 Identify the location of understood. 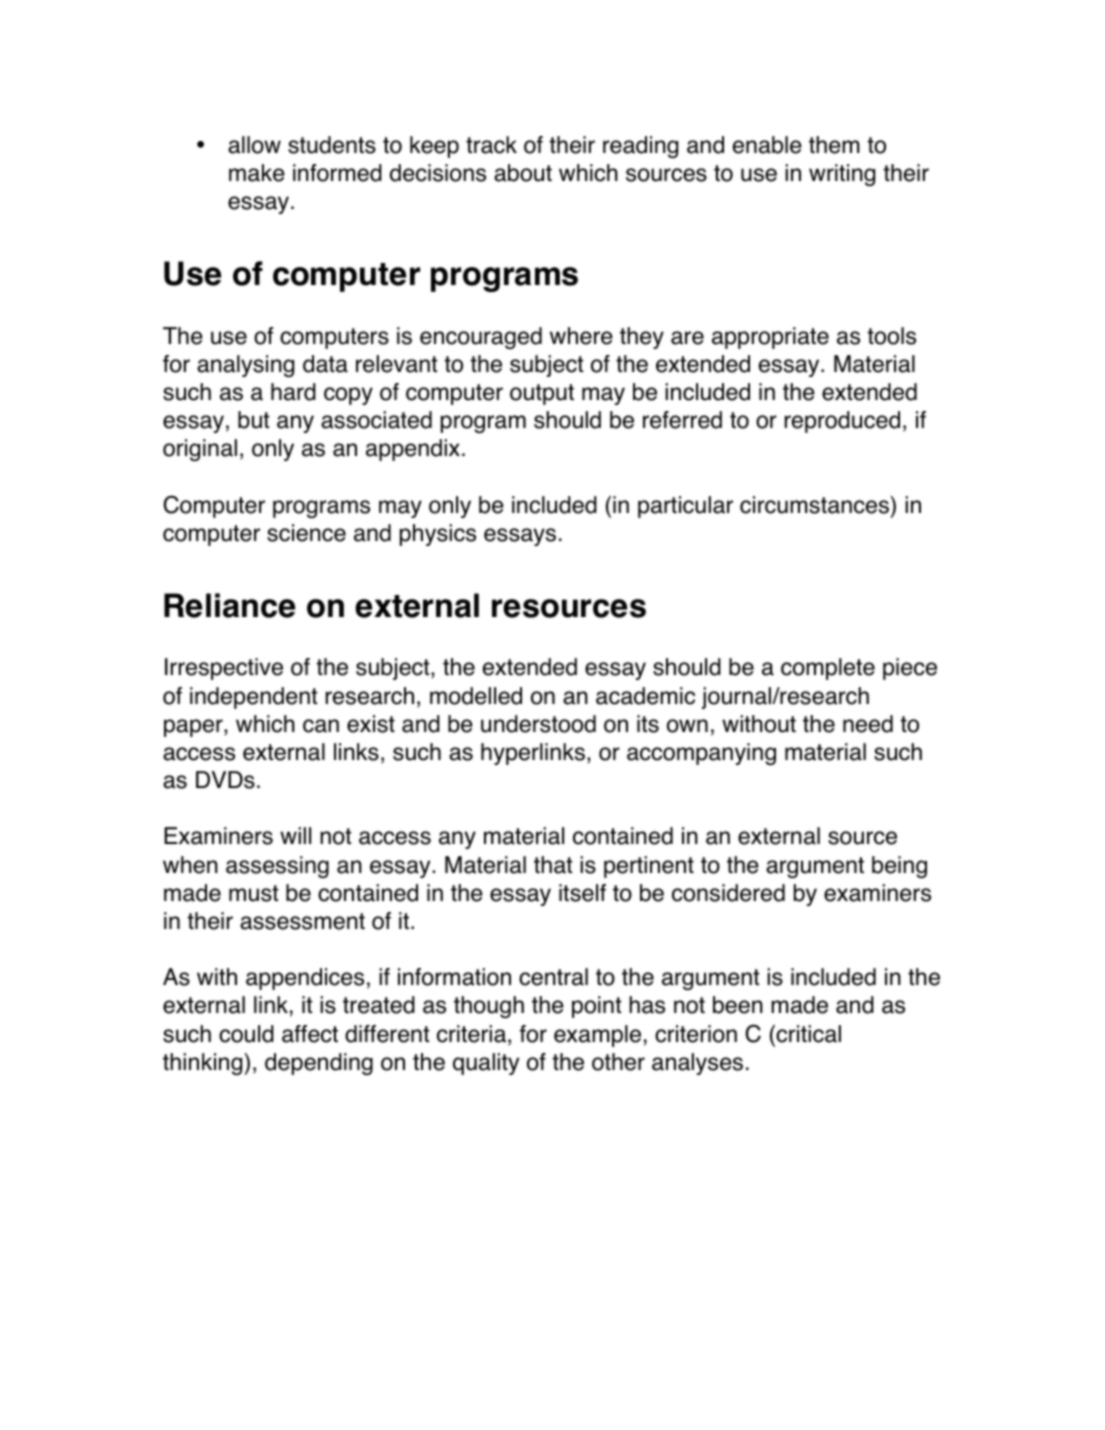
(538, 724).
